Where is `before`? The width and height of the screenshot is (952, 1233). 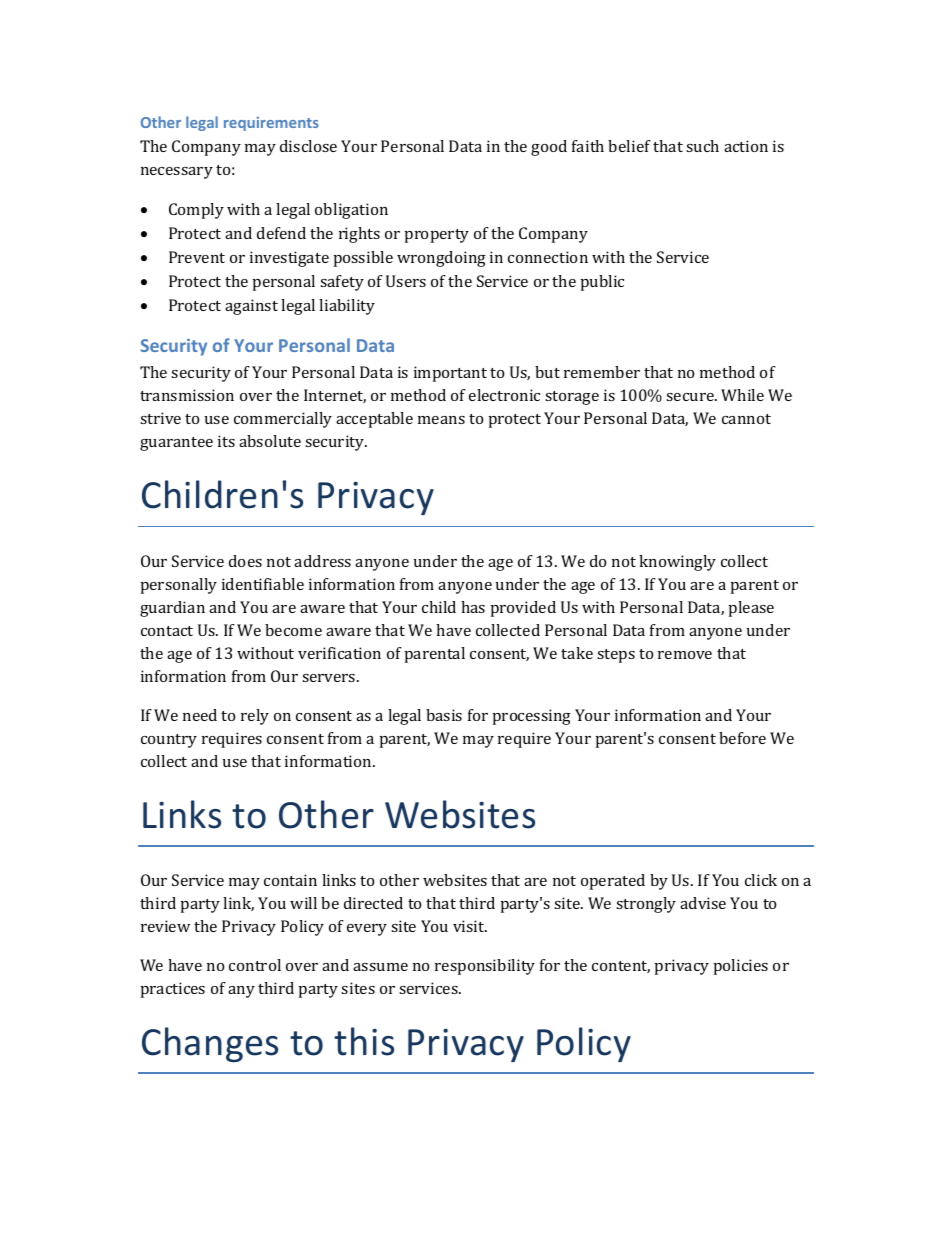
before is located at coordinates (742, 738).
